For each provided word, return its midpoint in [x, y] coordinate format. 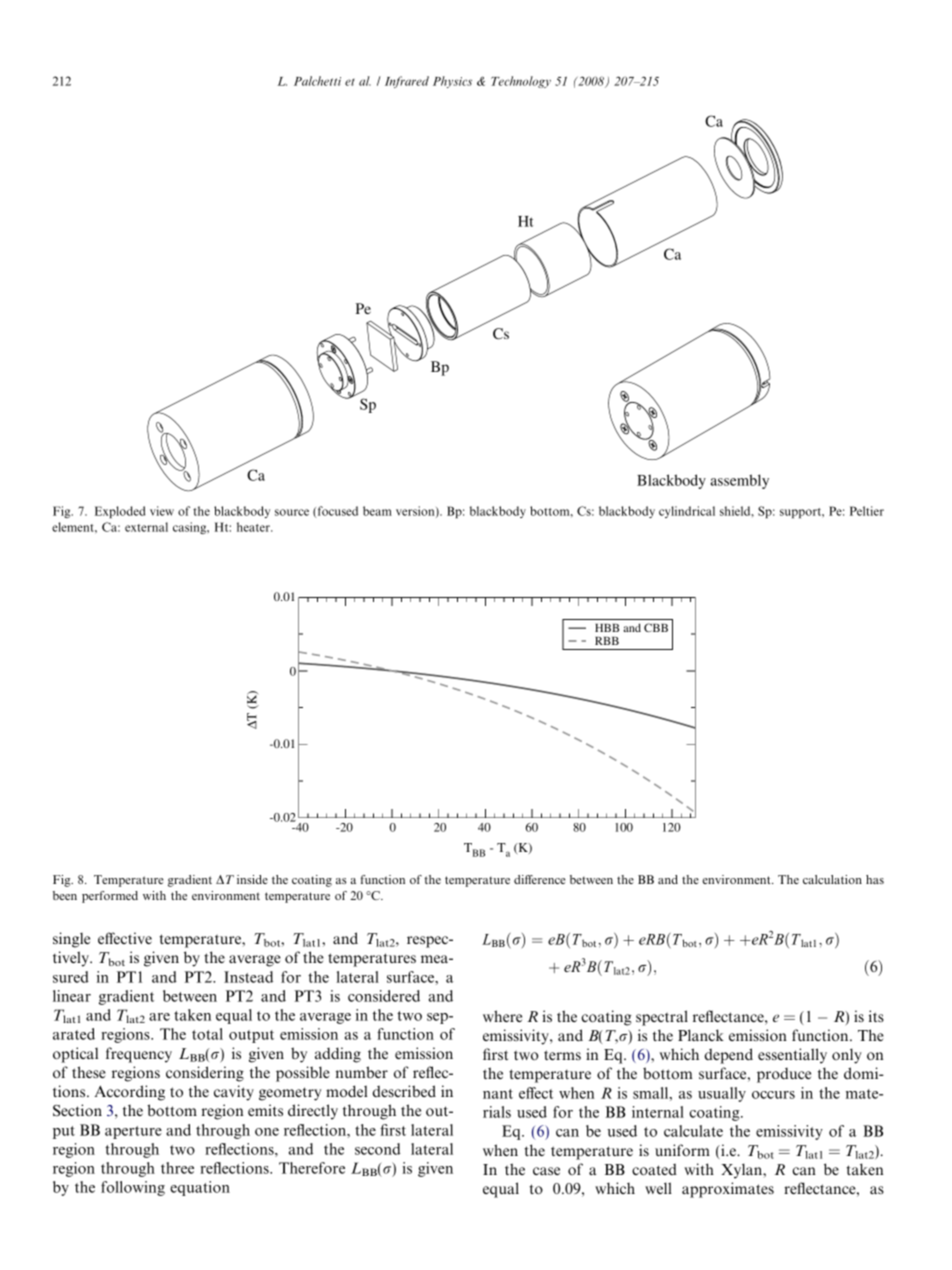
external [146, 527]
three [177, 1168]
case [546, 1171]
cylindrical [687, 512]
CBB [656, 627]
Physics [452, 82]
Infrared [407, 82]
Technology [521, 82]
